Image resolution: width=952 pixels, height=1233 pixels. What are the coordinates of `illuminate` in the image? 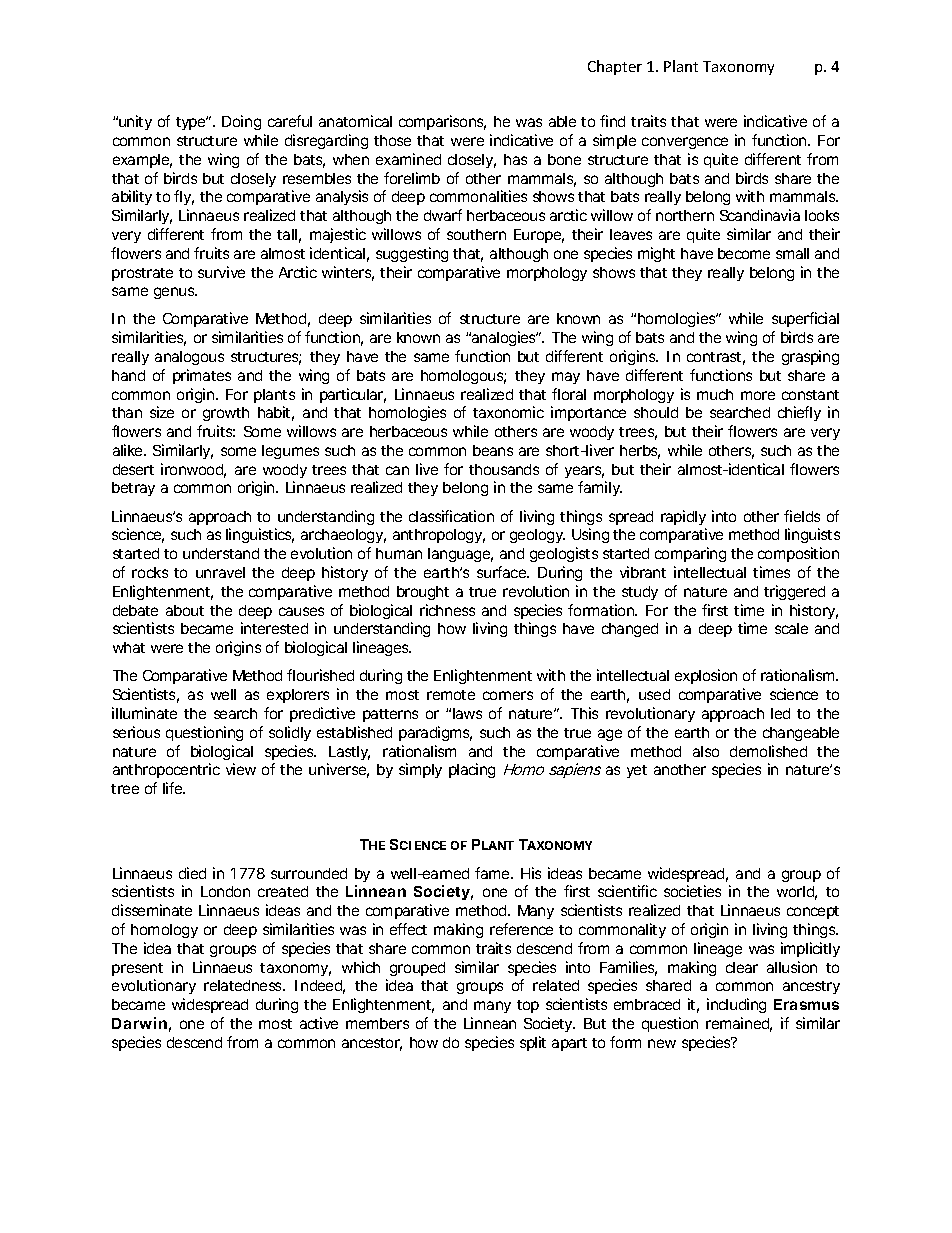 It's located at (144, 713).
